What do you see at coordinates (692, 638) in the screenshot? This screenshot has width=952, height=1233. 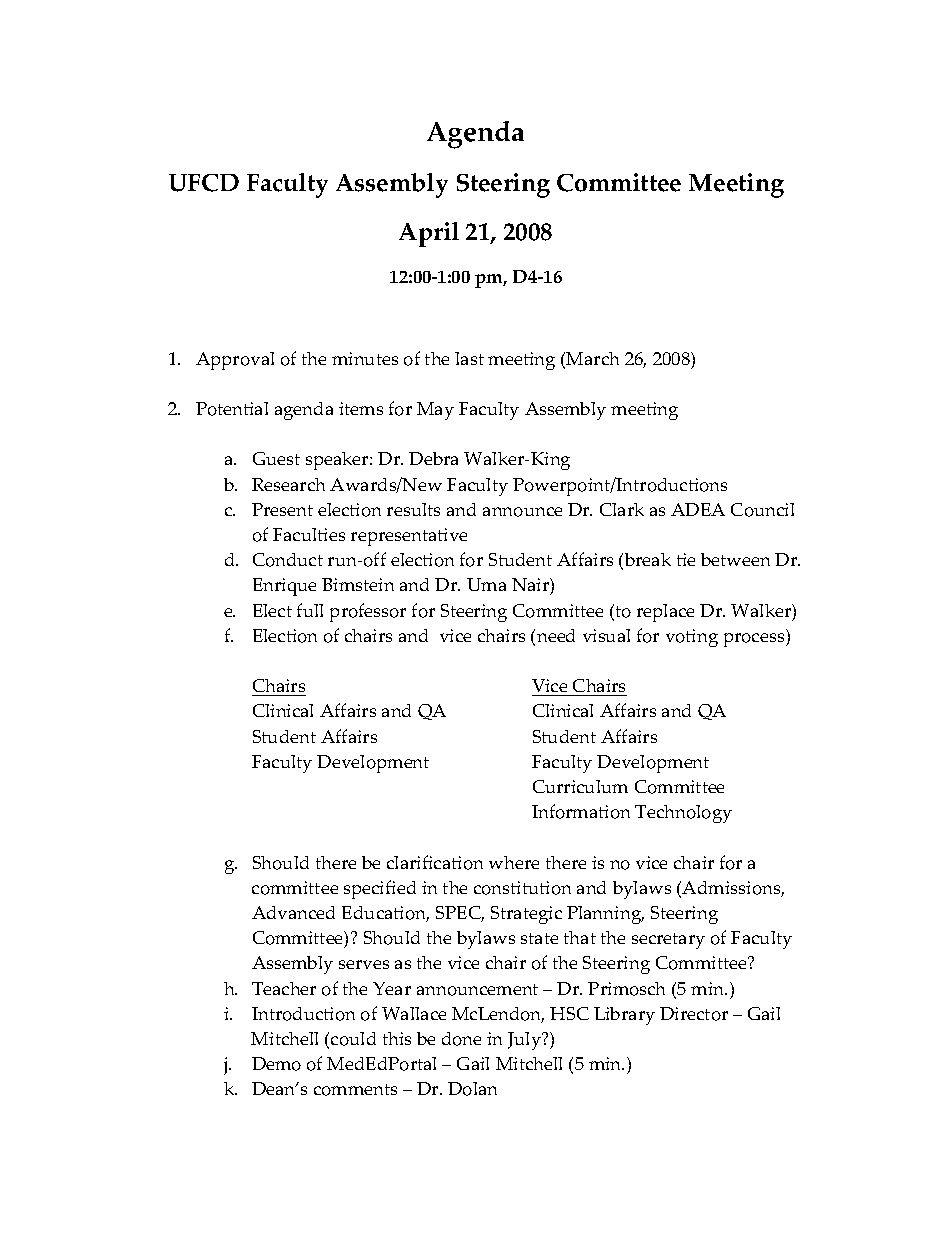 I see `voting` at bounding box center [692, 638].
